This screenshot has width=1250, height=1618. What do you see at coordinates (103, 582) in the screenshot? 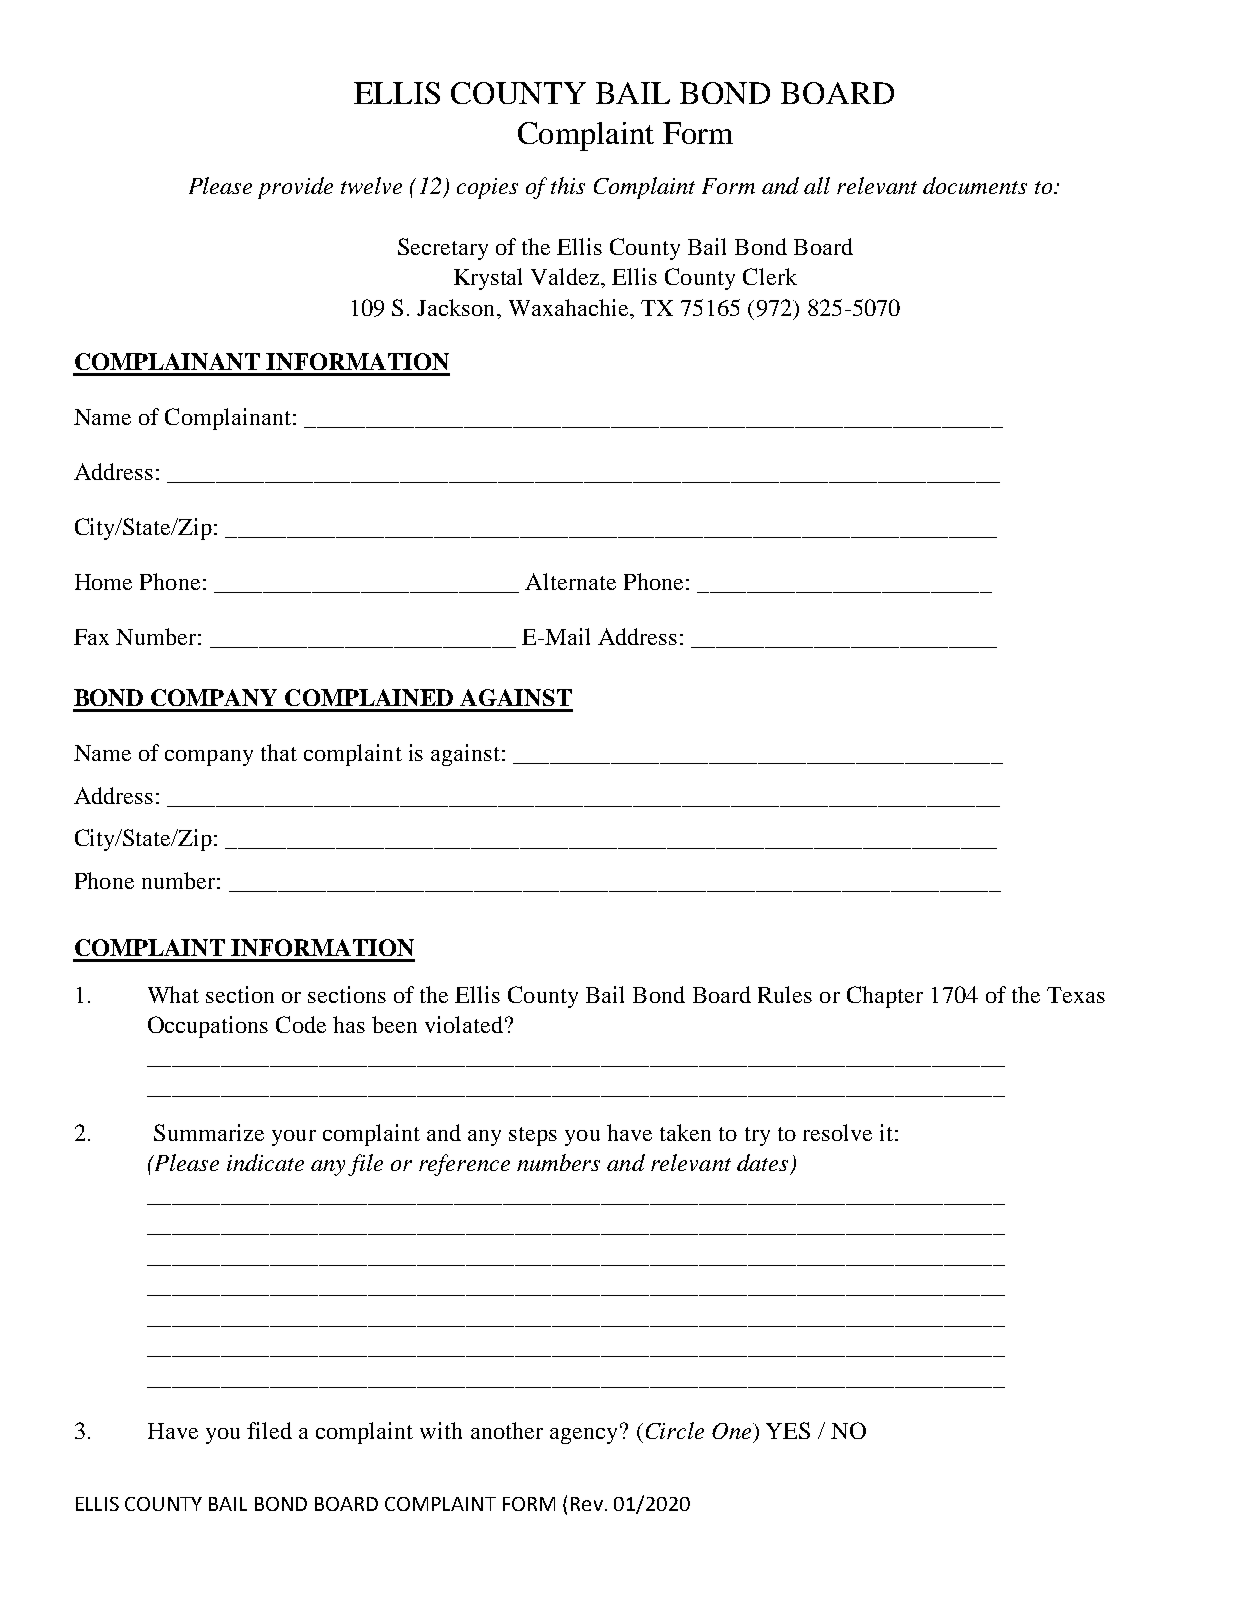
I see `Home` at bounding box center [103, 582].
